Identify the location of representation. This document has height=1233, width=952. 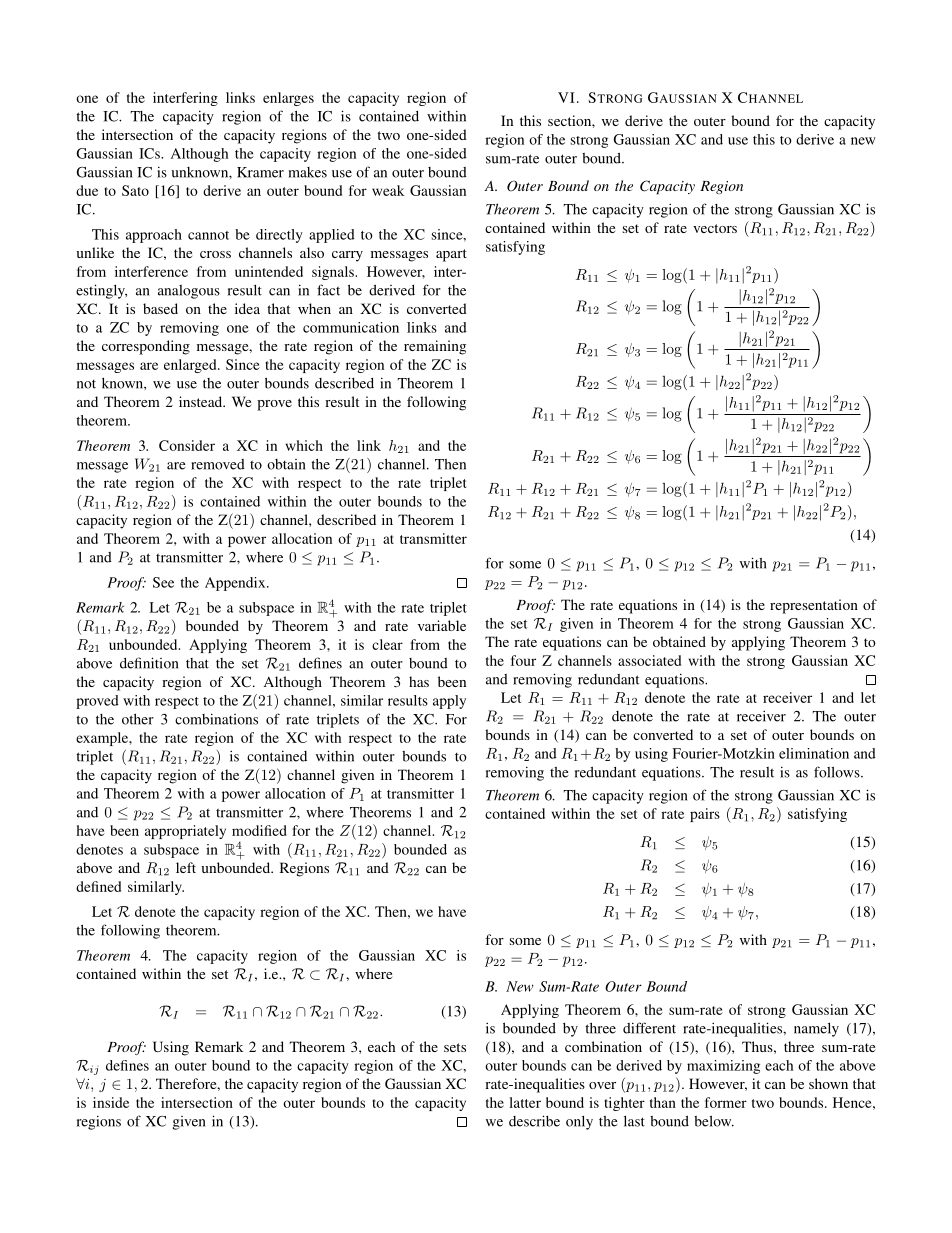
(814, 606).
